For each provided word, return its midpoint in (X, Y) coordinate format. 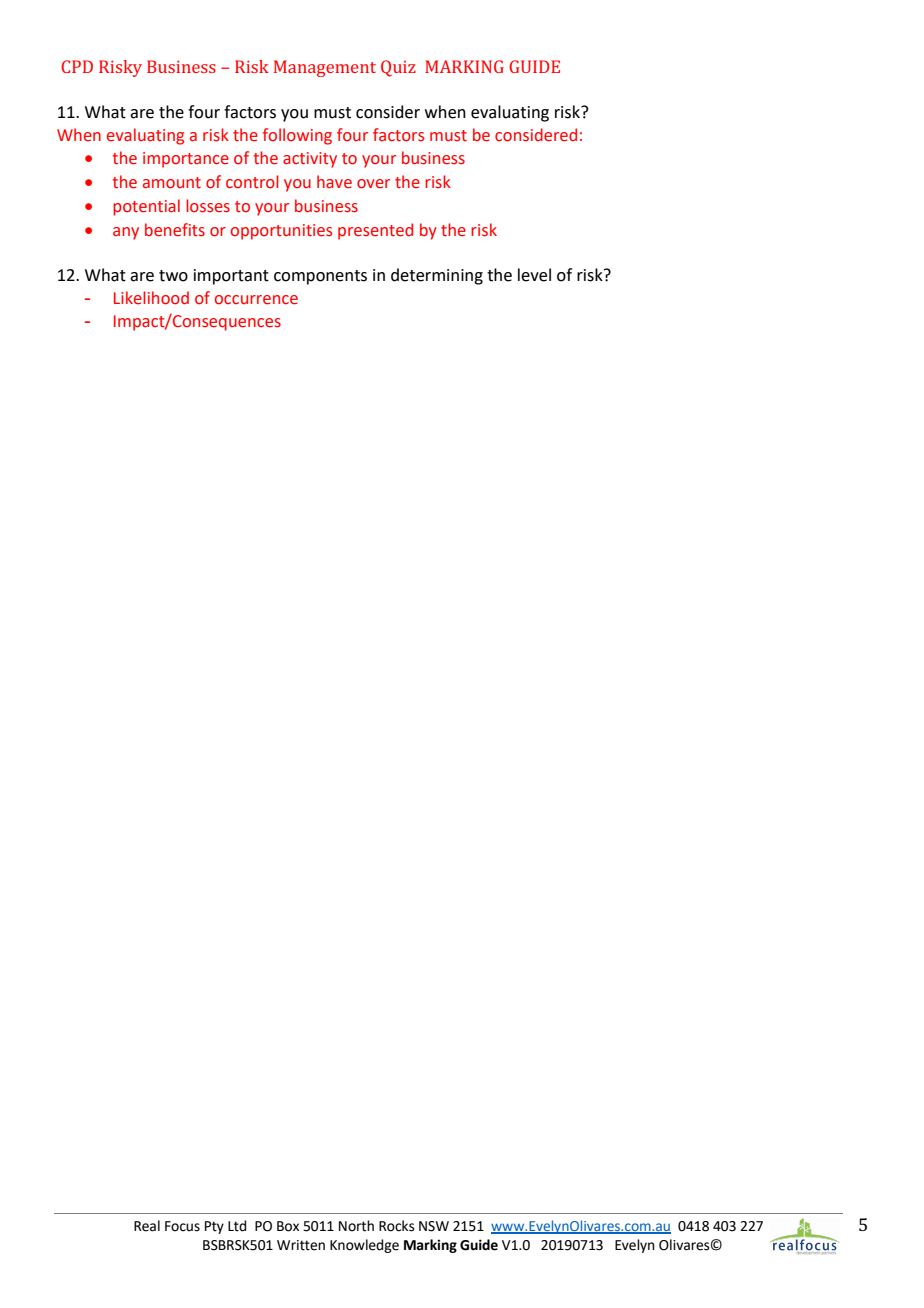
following (297, 136)
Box (288, 1226)
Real (147, 1226)
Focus (182, 1226)
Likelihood (151, 298)
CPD (77, 66)
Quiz (398, 68)
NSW (434, 1226)
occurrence (256, 300)
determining (437, 276)
